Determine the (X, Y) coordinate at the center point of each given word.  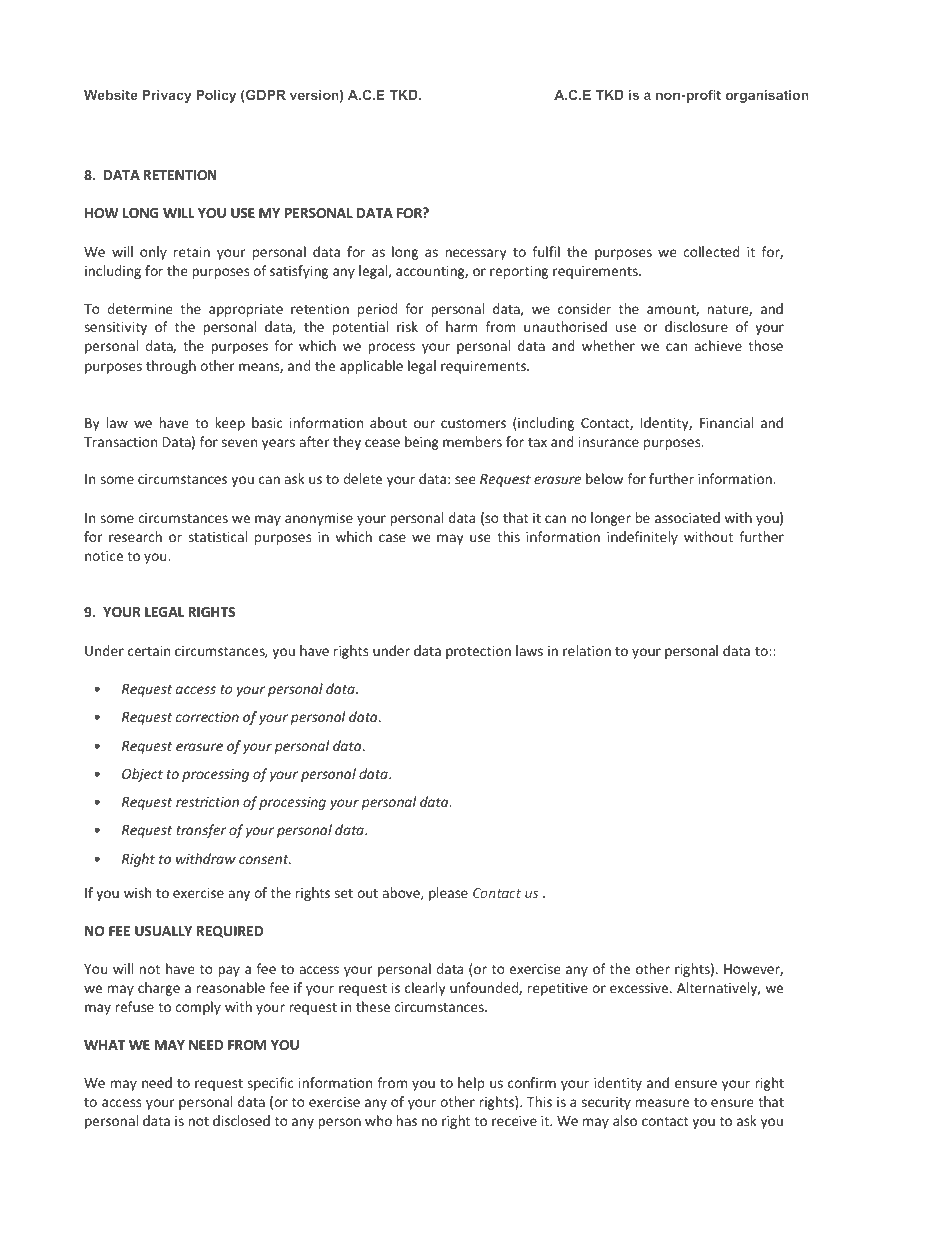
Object (142, 775)
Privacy (167, 96)
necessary (475, 254)
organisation (767, 96)
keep (230, 424)
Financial (726, 422)
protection (478, 652)
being (422, 443)
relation (587, 650)
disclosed (241, 1120)
